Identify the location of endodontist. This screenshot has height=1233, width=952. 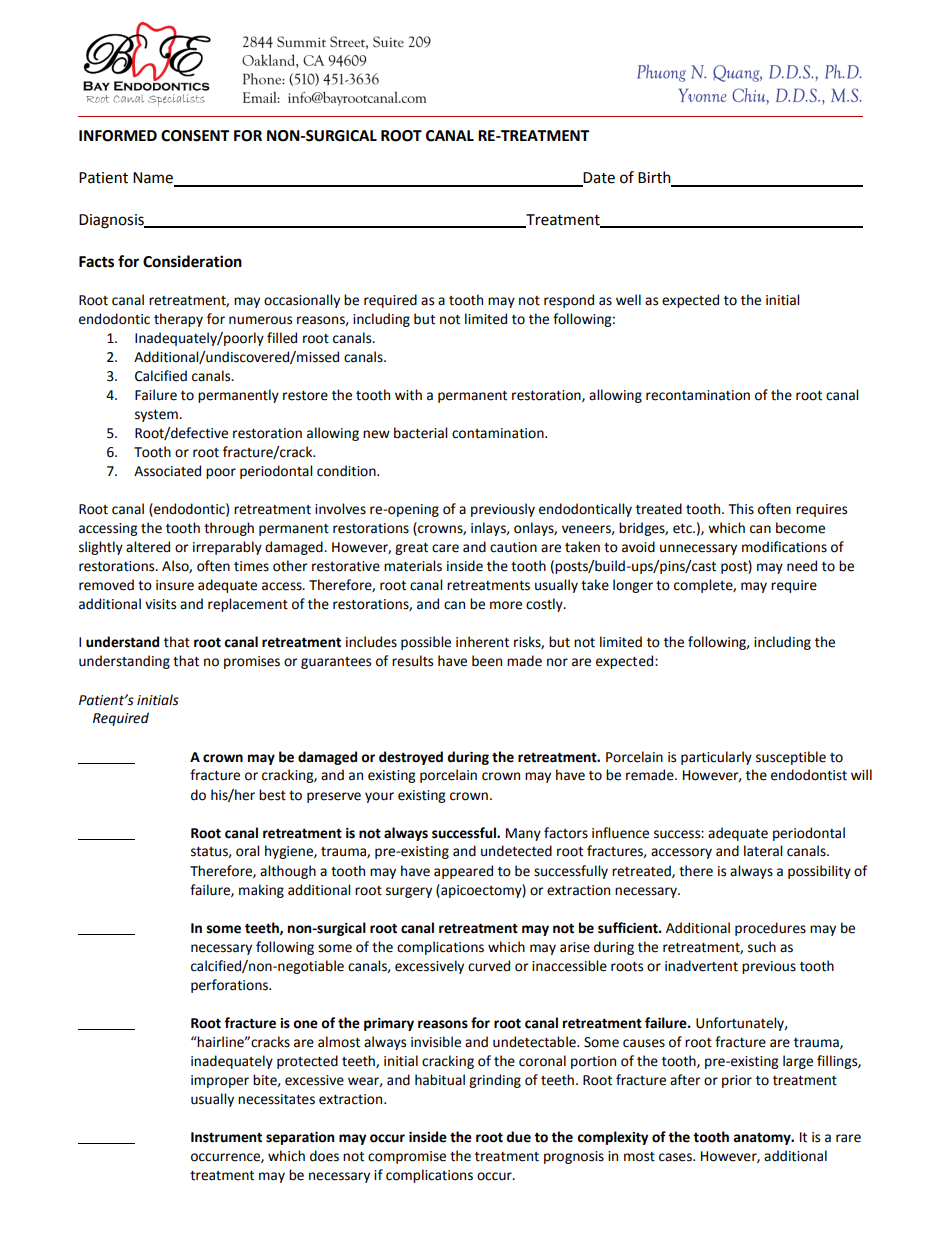
(809, 775).
